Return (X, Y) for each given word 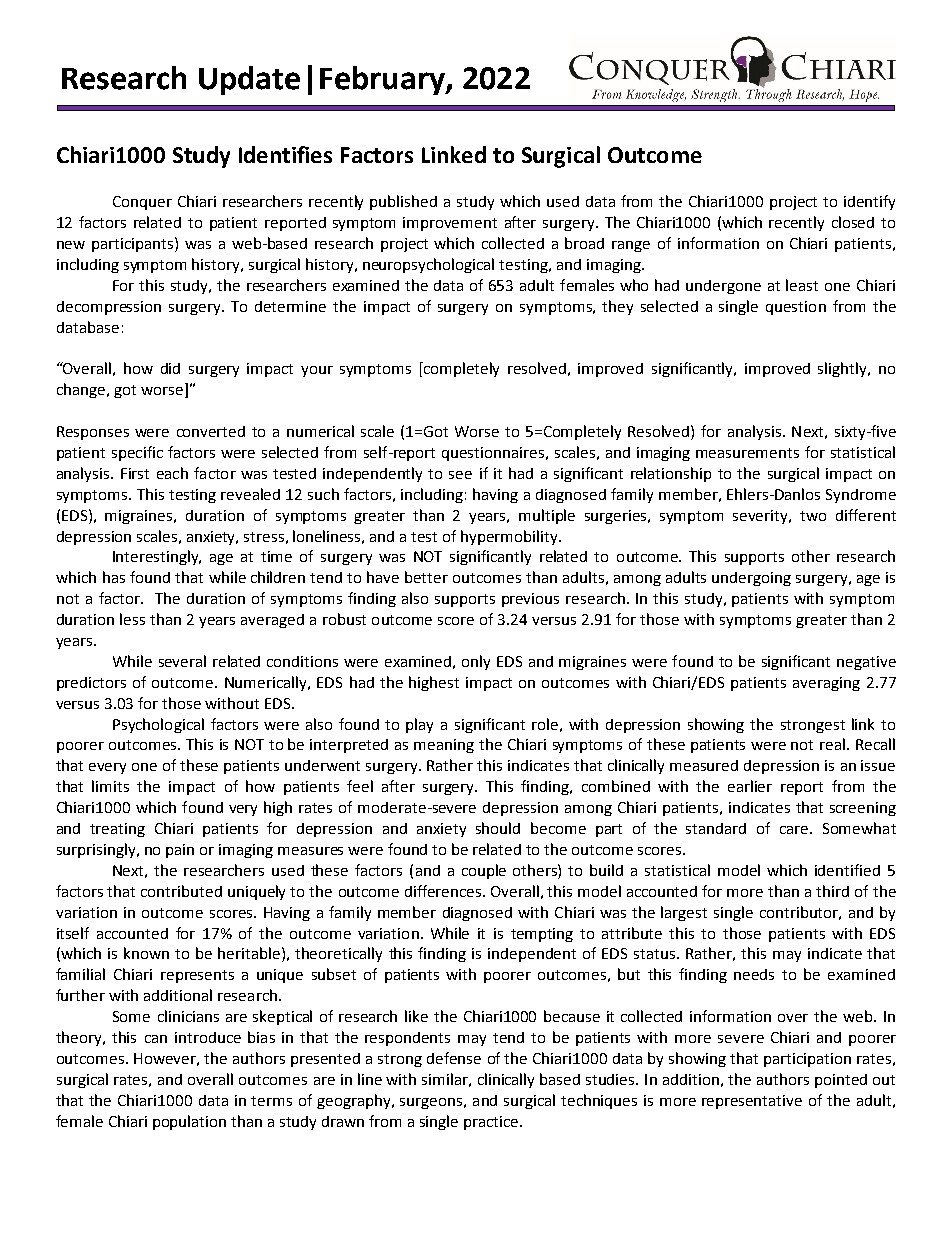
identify (869, 202)
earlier (750, 786)
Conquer (142, 203)
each (172, 473)
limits (110, 786)
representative (752, 1102)
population (189, 1122)
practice (492, 1123)
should (498, 828)
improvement (450, 224)
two (813, 516)
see (460, 475)
